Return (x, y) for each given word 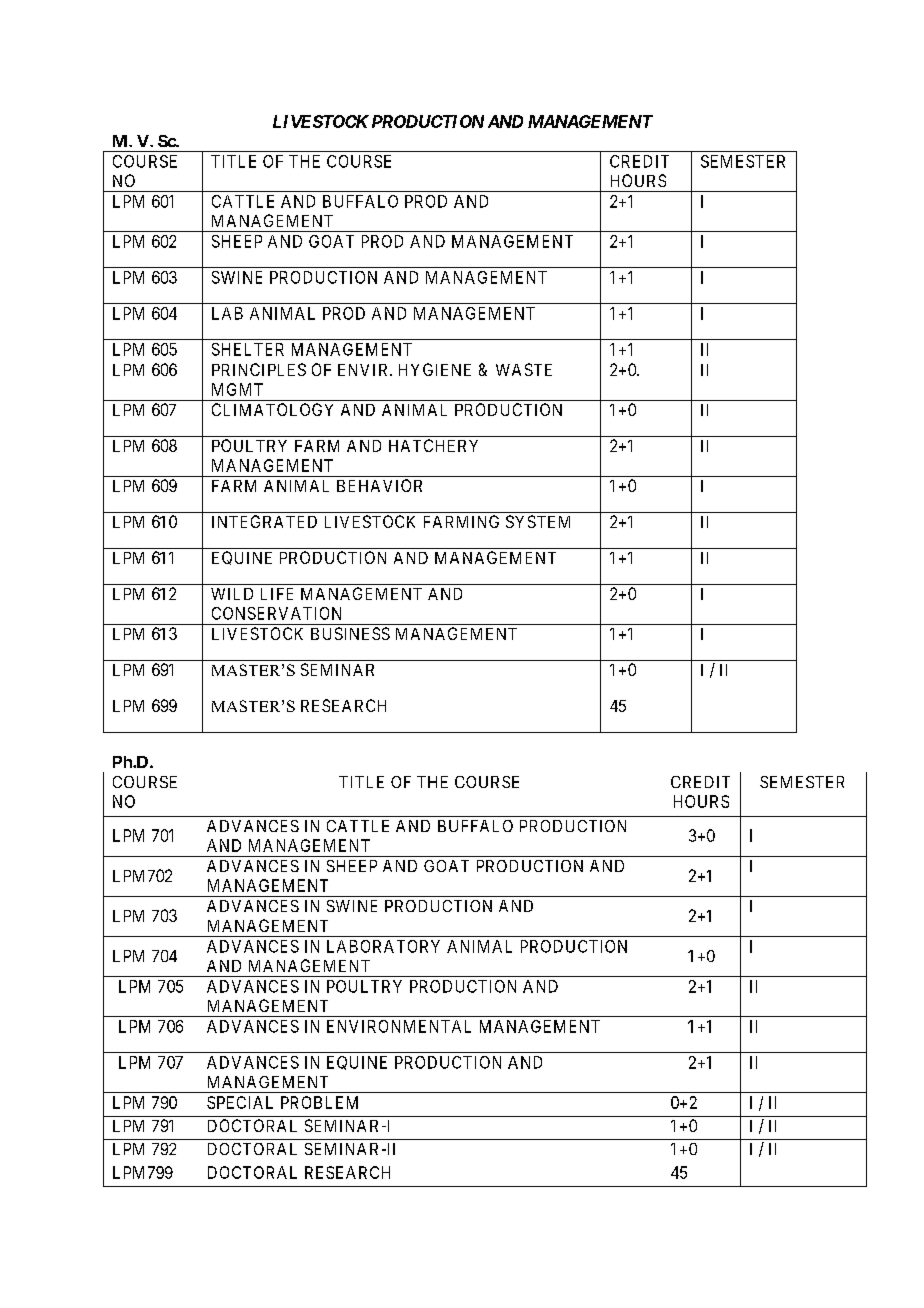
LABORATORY (383, 946)
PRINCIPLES (259, 369)
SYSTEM (538, 521)
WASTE (524, 369)
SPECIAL (240, 1102)
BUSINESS (350, 633)
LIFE (277, 594)
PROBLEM (319, 1102)
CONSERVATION (276, 613)
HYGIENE (435, 369)
